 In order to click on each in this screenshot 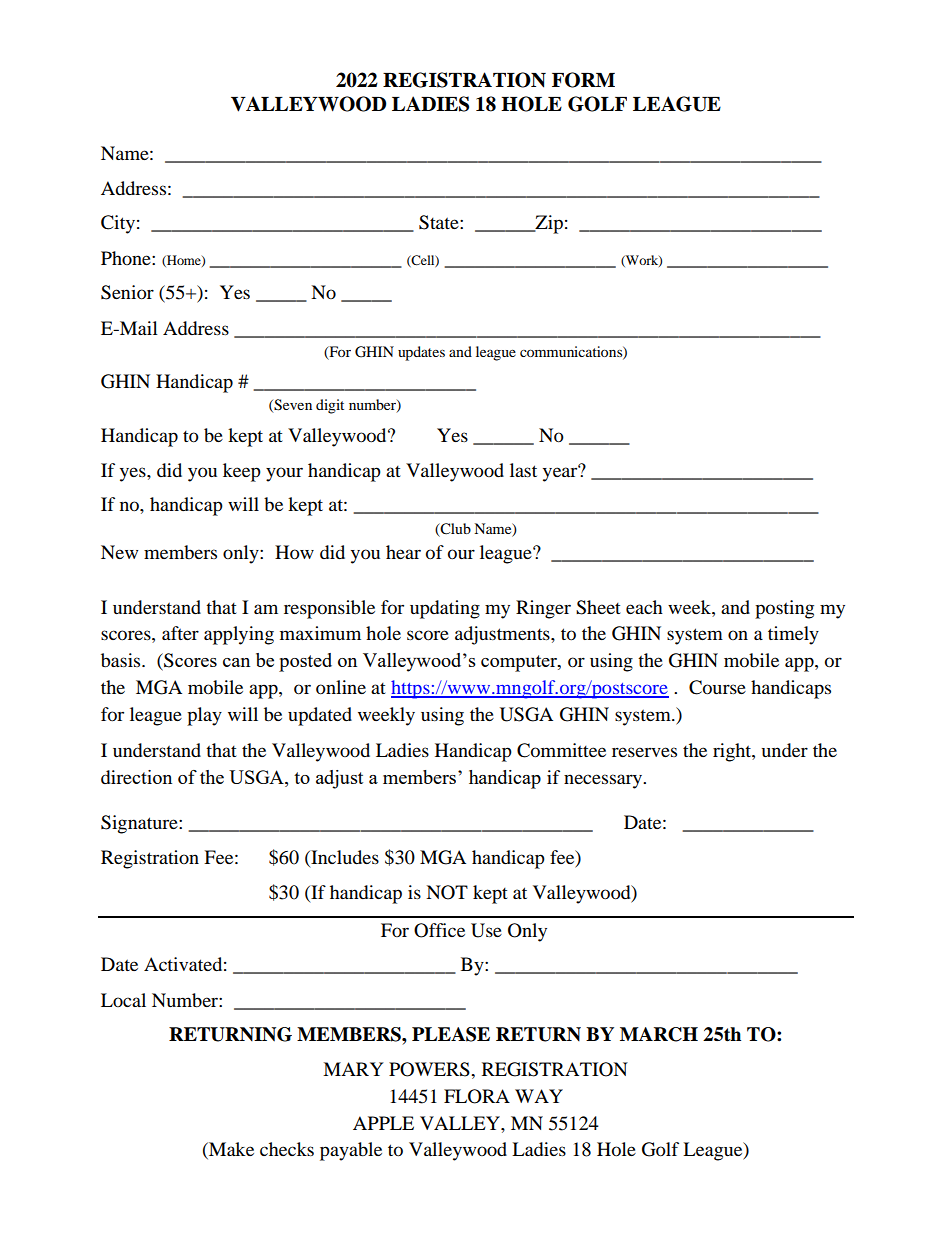, I will do `click(644, 607)`.
